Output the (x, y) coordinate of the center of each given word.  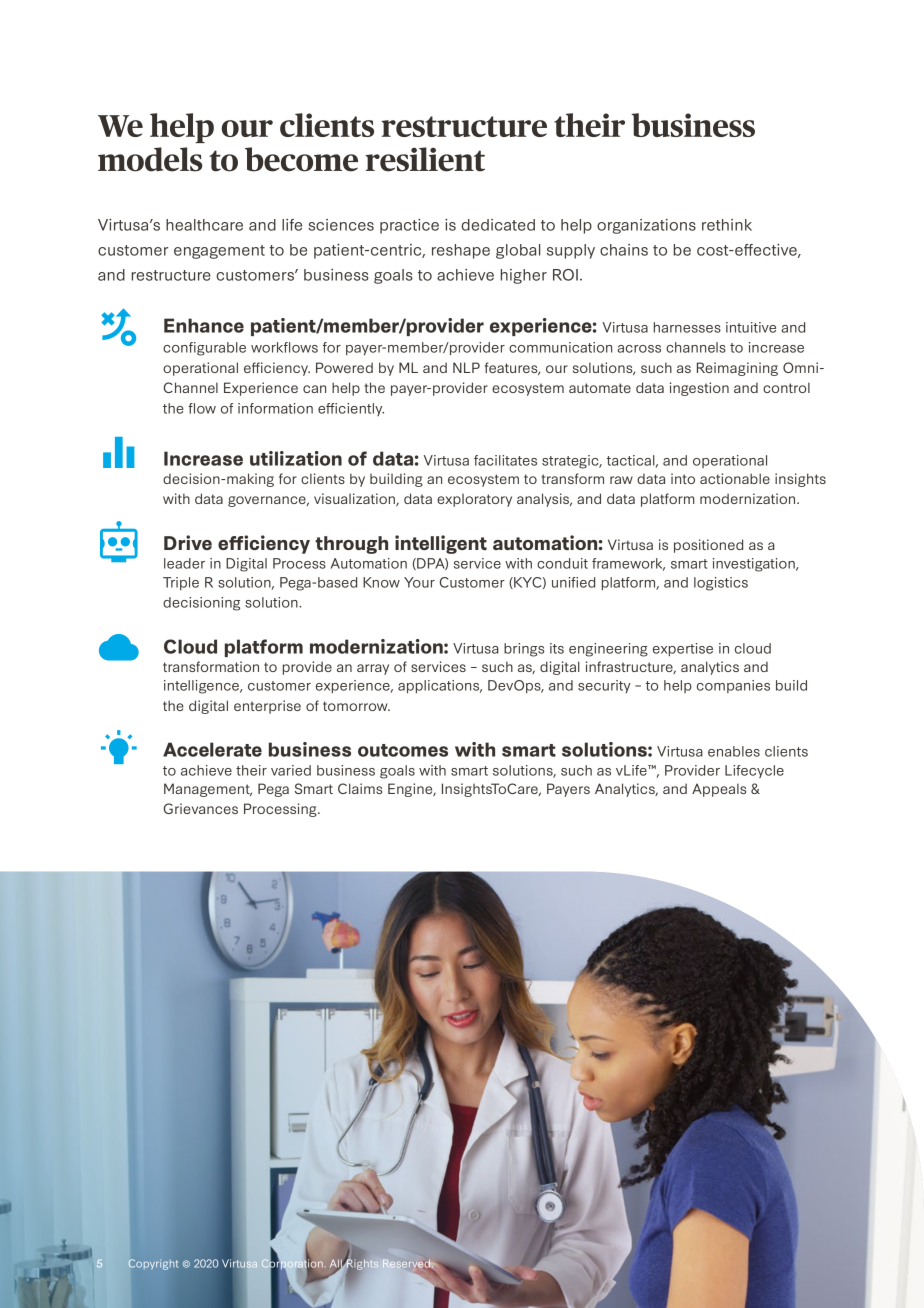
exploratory (474, 500)
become (301, 159)
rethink (727, 225)
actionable (735, 478)
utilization (296, 458)
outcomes (403, 750)
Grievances (201, 808)
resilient (425, 159)
